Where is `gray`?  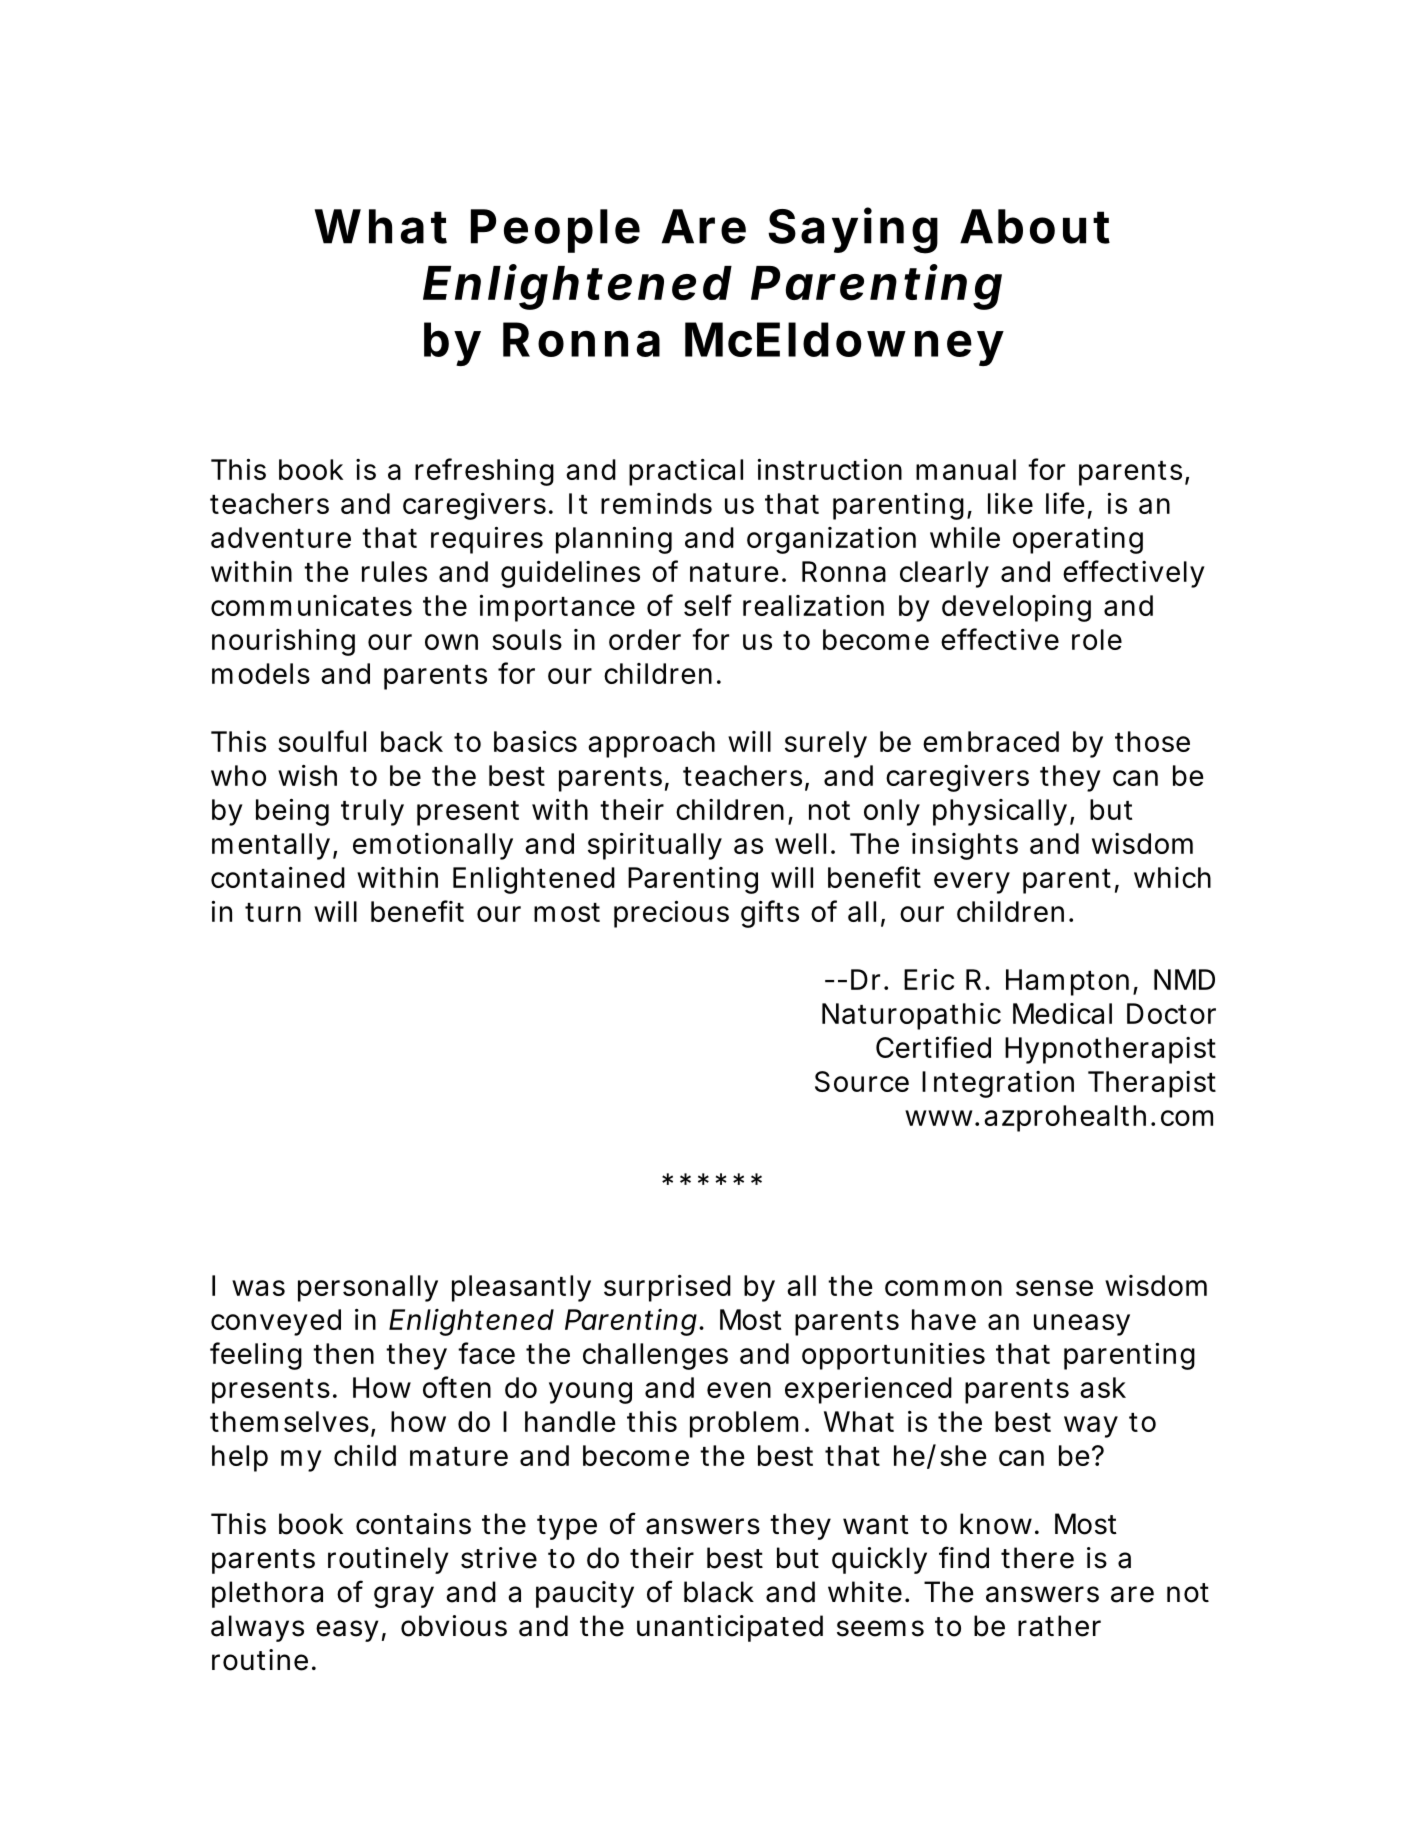 gray is located at coordinates (404, 1597).
